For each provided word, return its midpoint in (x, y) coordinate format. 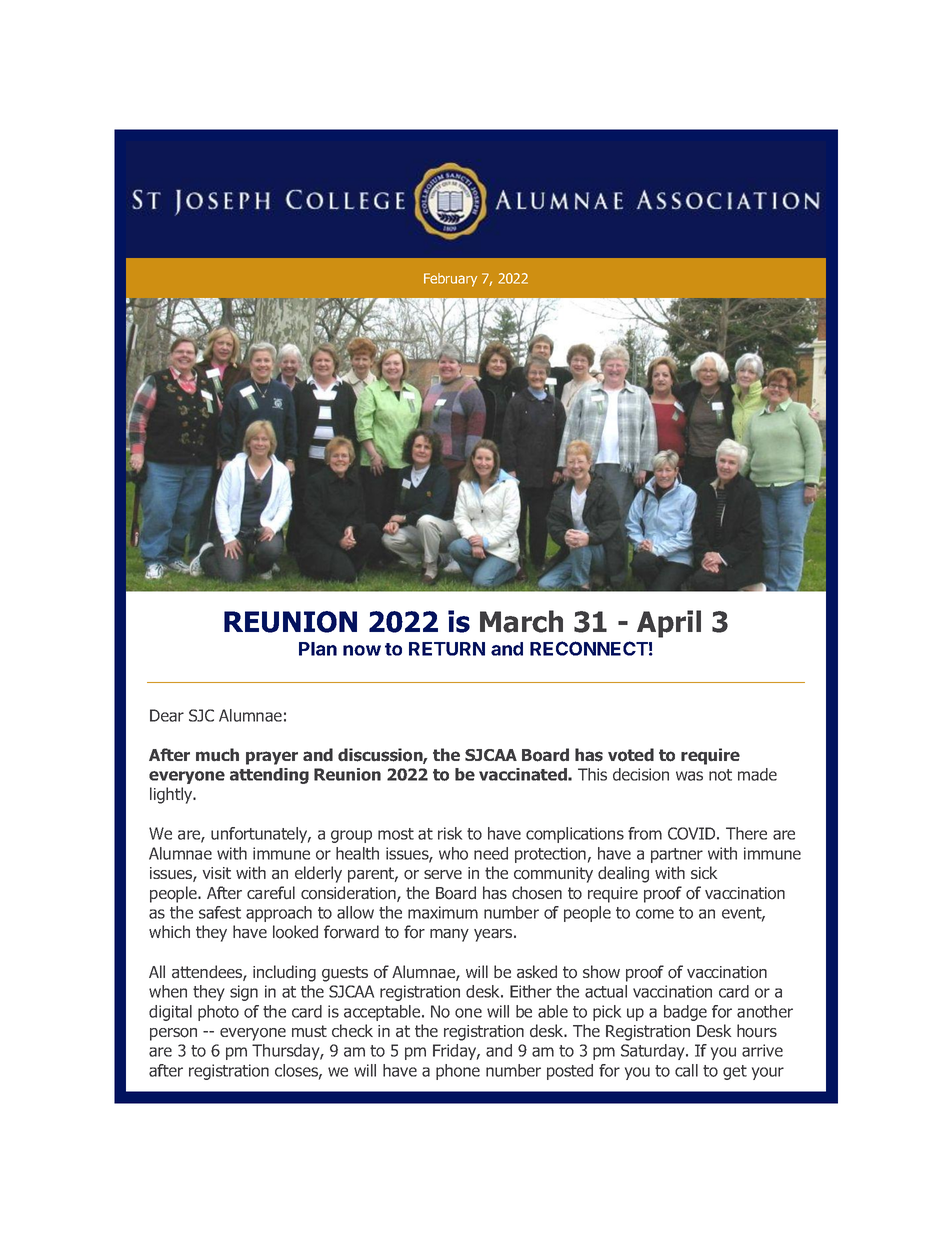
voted (631, 755)
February (450, 280)
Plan (318, 649)
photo (218, 1013)
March (521, 621)
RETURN (447, 649)
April (669, 624)
